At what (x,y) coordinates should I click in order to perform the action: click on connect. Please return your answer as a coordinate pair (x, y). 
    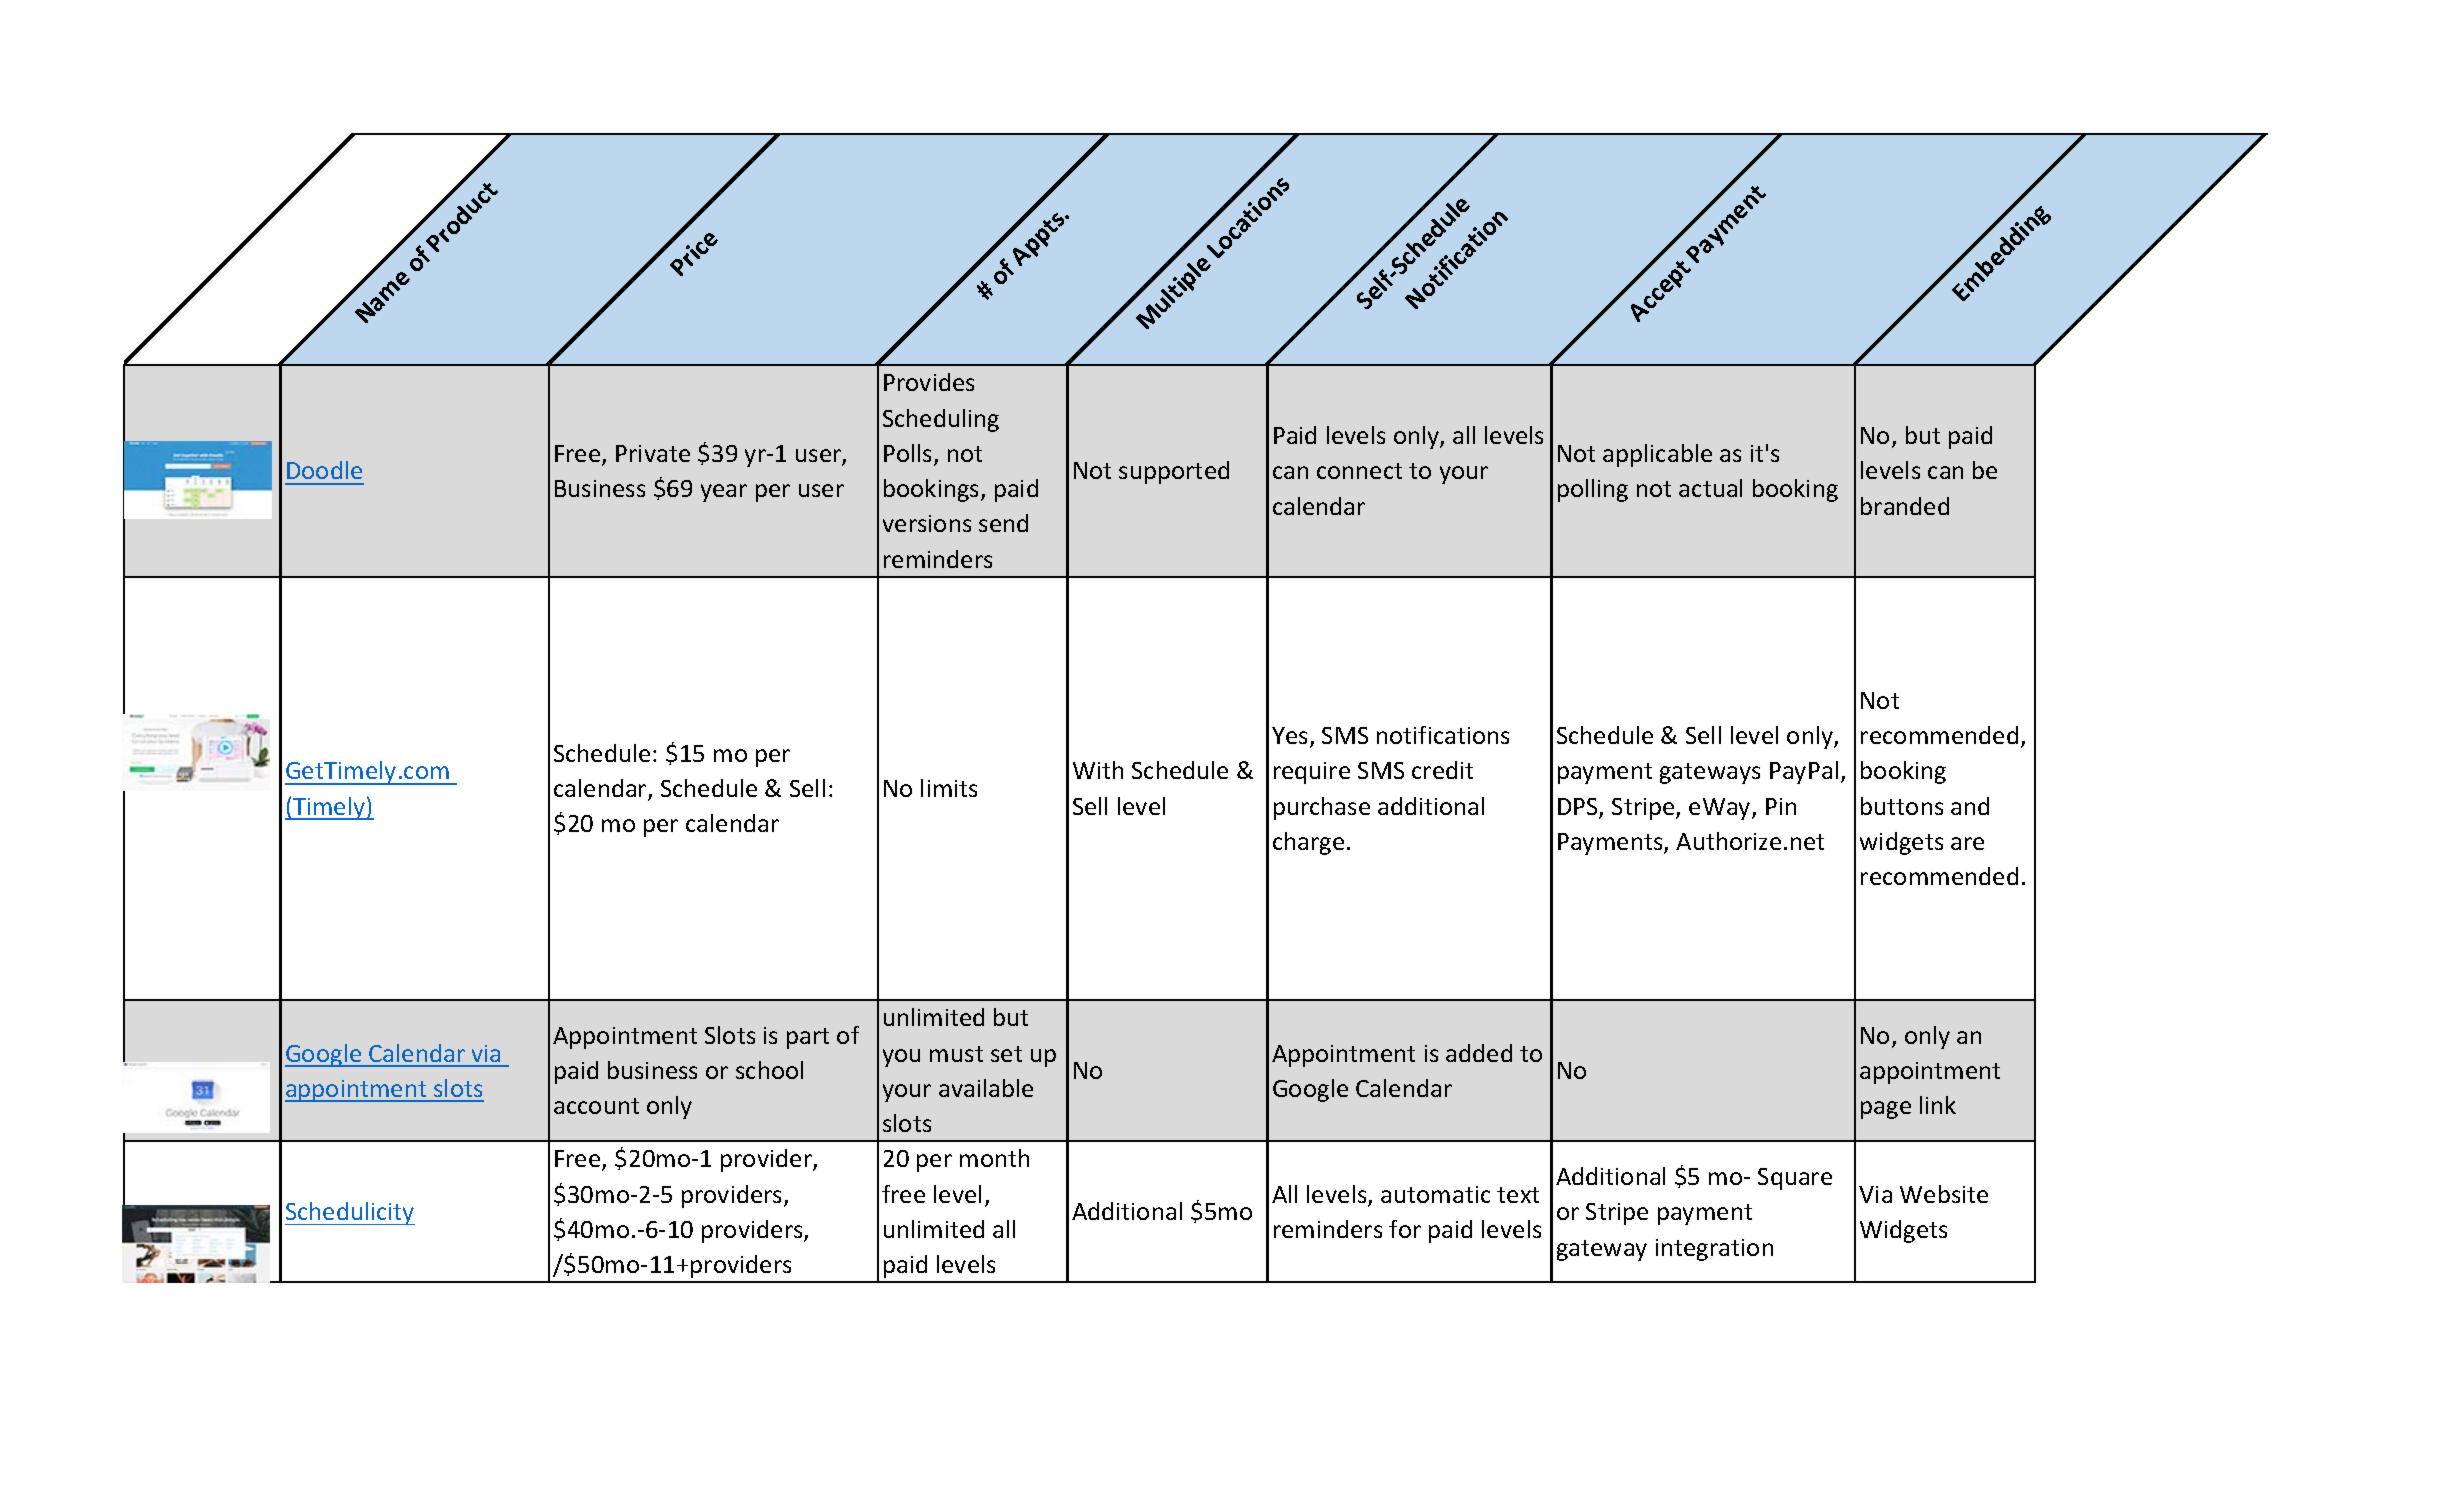
    Looking at the image, I should click on (1359, 471).
